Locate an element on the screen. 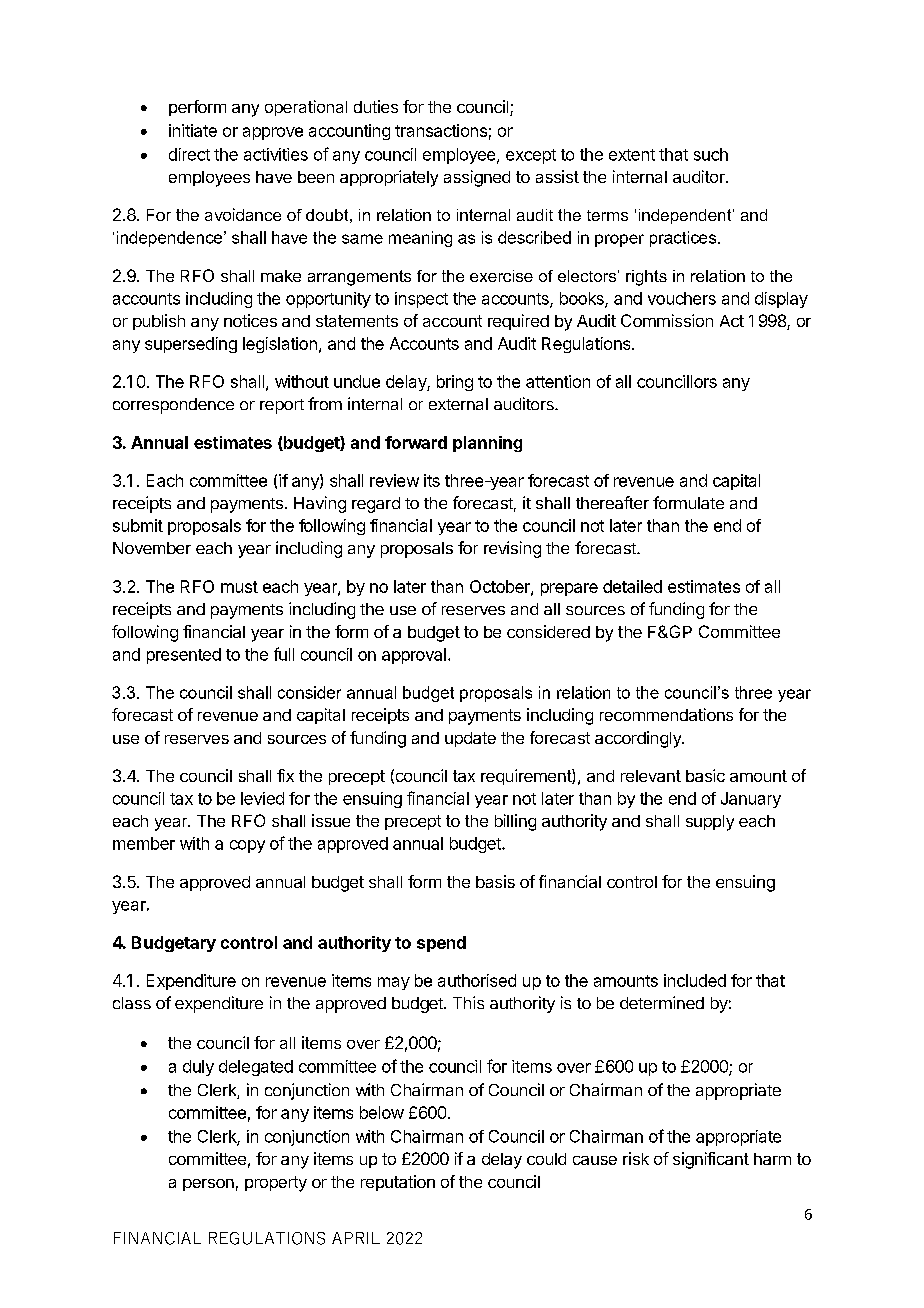  person is located at coordinates (208, 1185).
